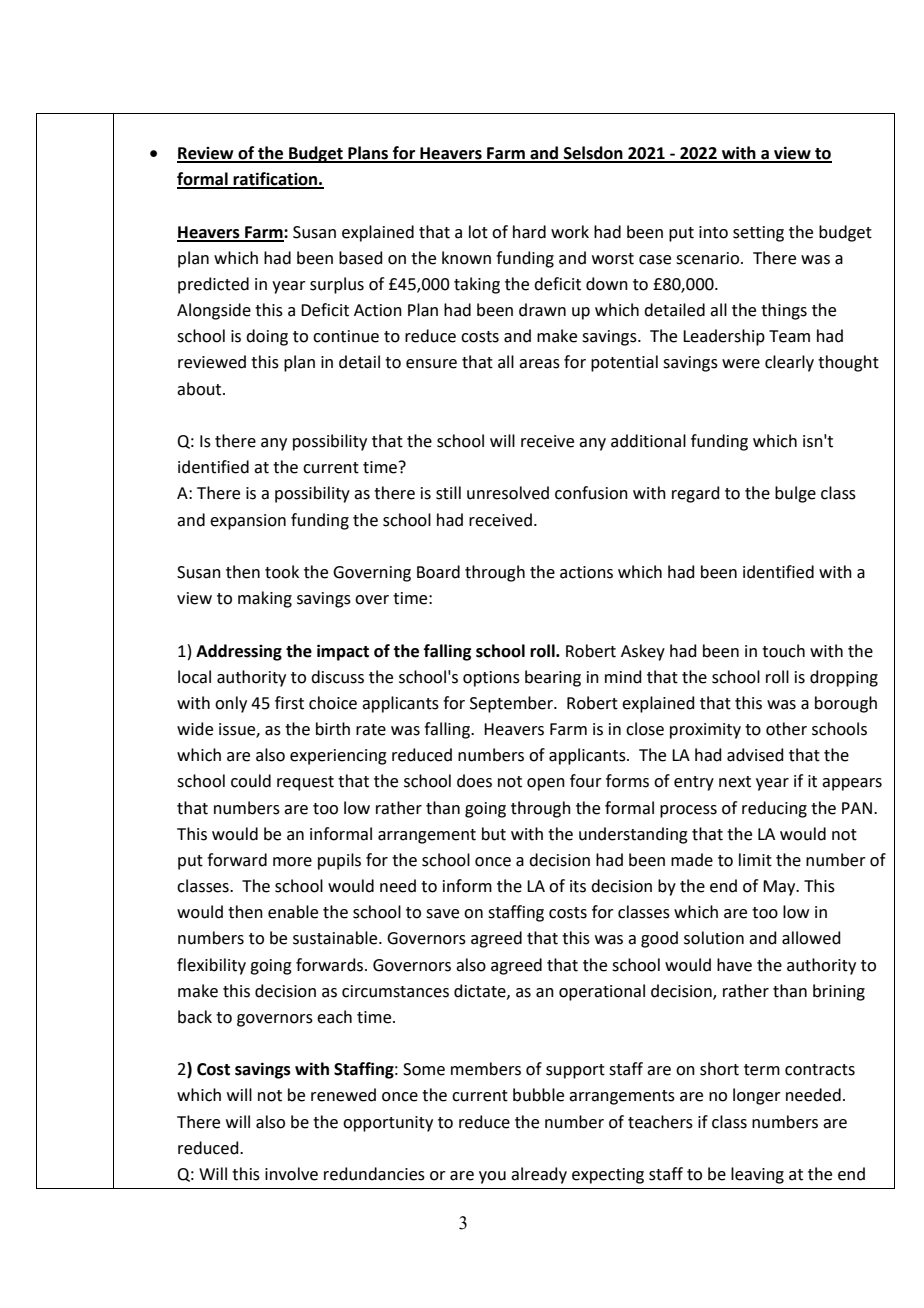 The image size is (924, 1308). Describe the element at coordinates (795, 494) in the screenshot. I see `bulge` at that location.
